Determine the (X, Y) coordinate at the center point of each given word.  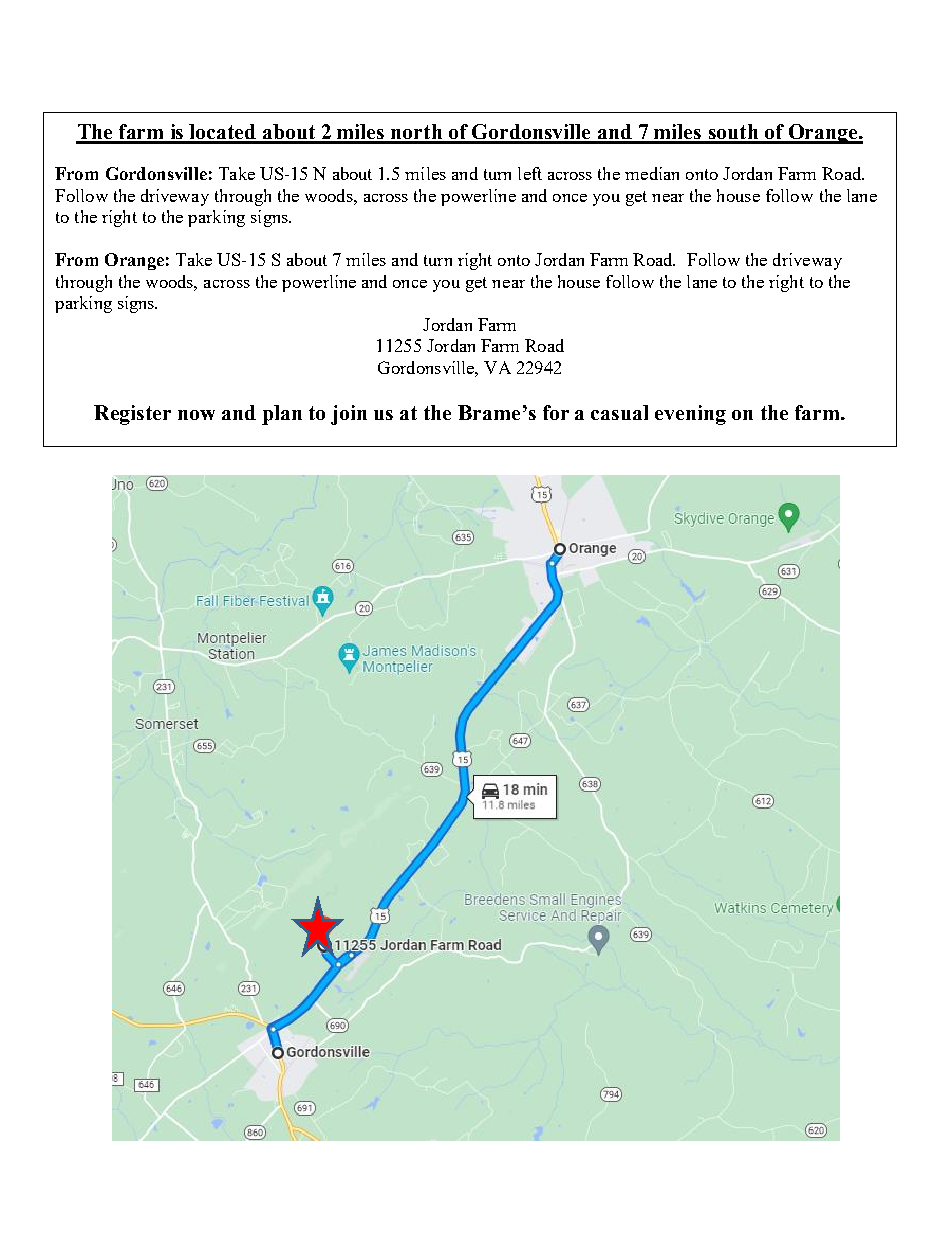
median (652, 173)
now (196, 415)
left (530, 173)
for (556, 412)
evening (690, 415)
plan (282, 415)
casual (619, 412)
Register (132, 415)
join (349, 415)
